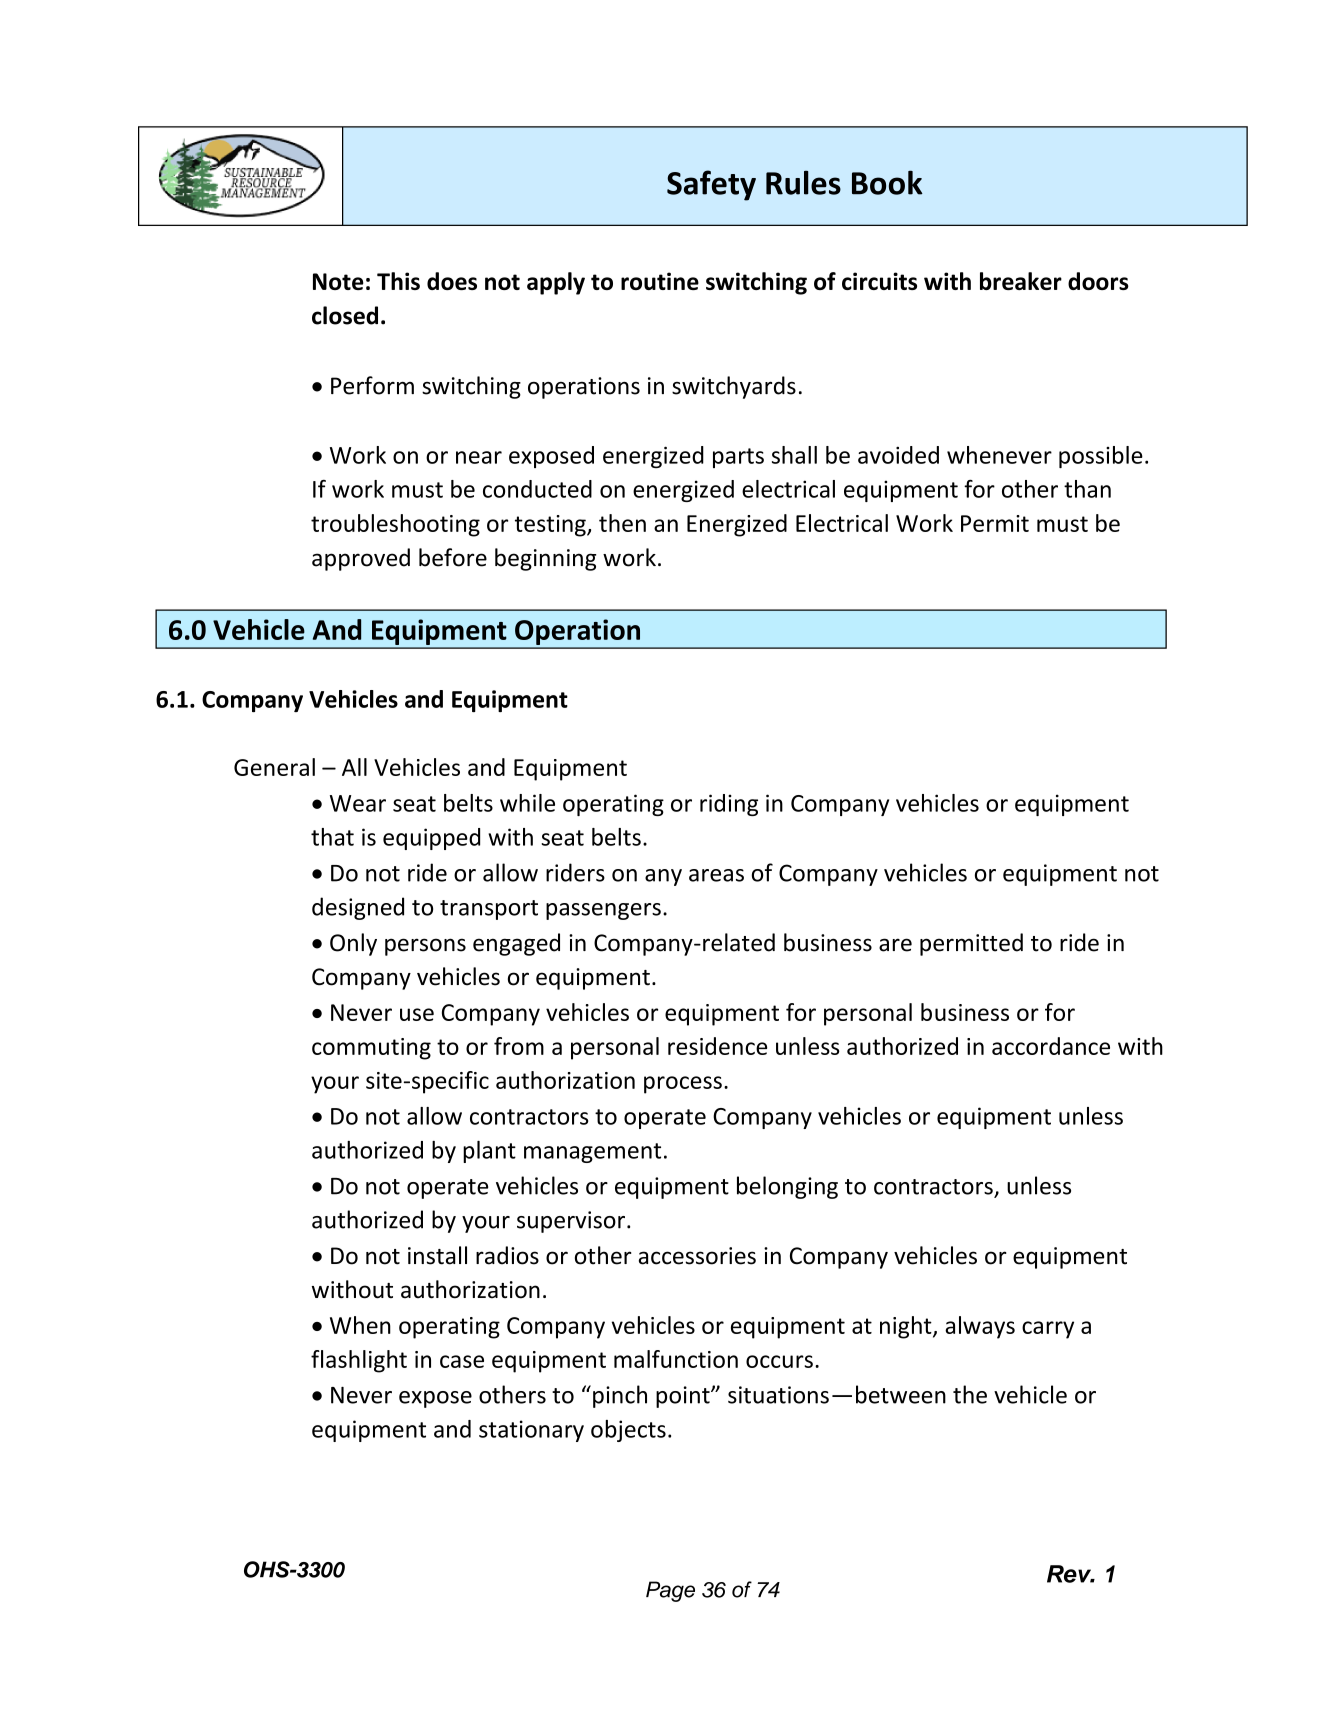  I want to click on Safety, so click(711, 185).
